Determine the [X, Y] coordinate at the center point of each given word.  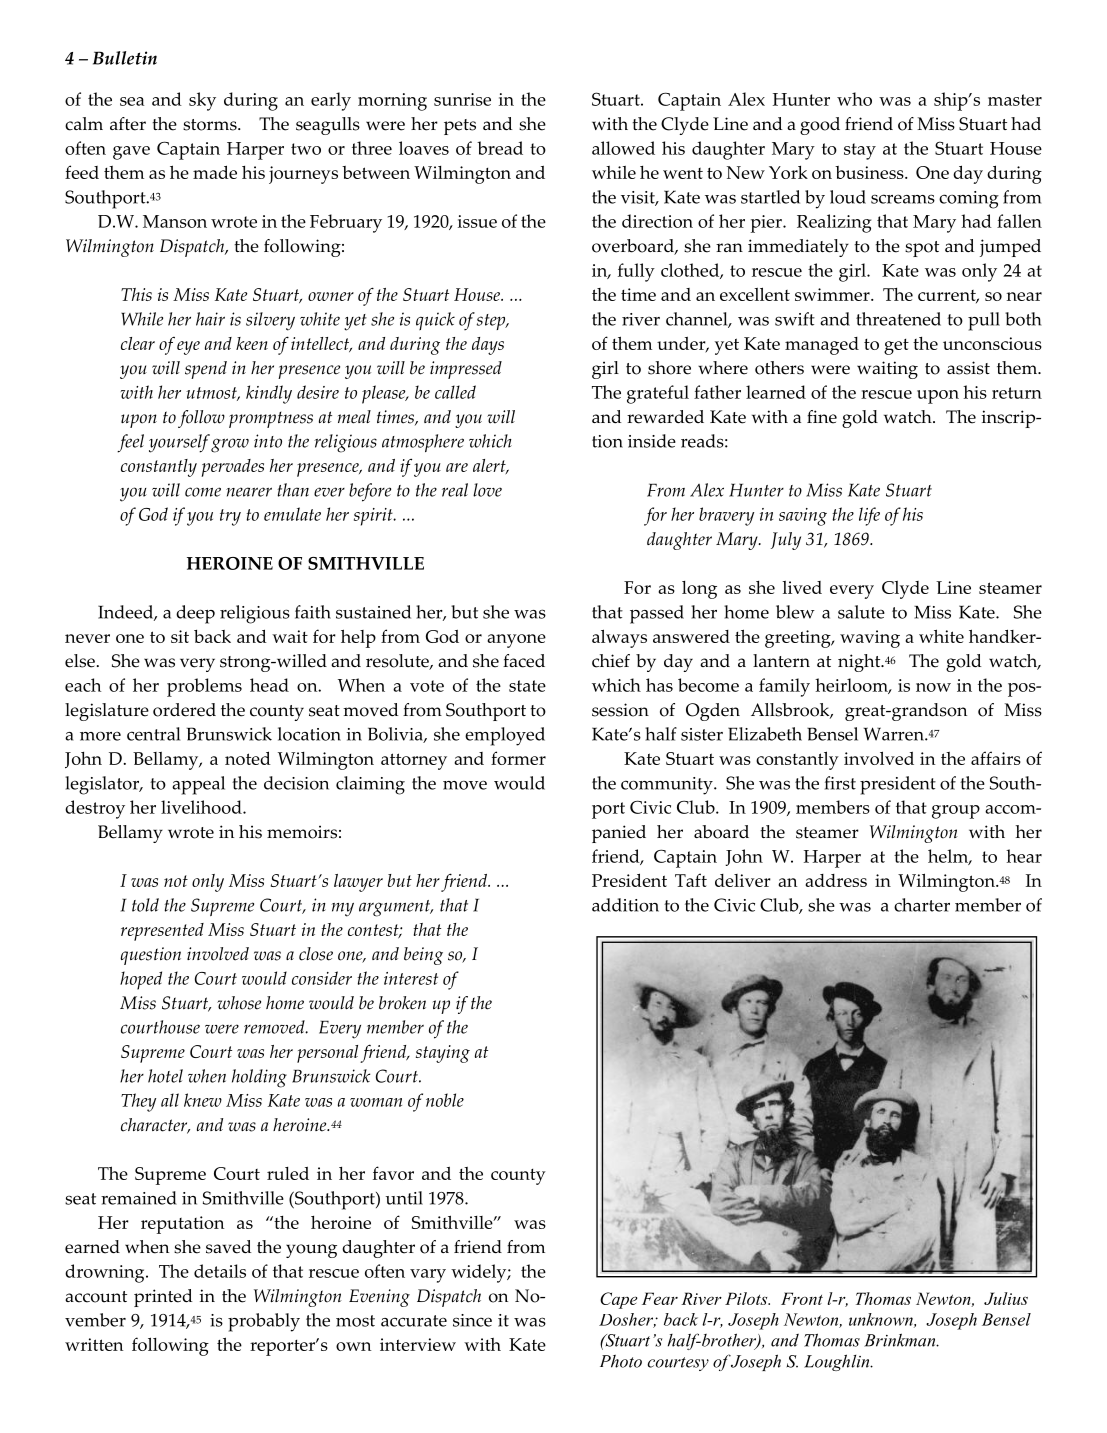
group [956, 812]
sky [202, 101]
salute [861, 612]
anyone [516, 641]
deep [195, 614]
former [518, 758]
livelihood [202, 807]
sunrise [462, 99]
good [820, 126]
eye [188, 348]
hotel [165, 1076]
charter [922, 905]
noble [445, 1100]
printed [163, 1298]
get [896, 347]
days [488, 346]
